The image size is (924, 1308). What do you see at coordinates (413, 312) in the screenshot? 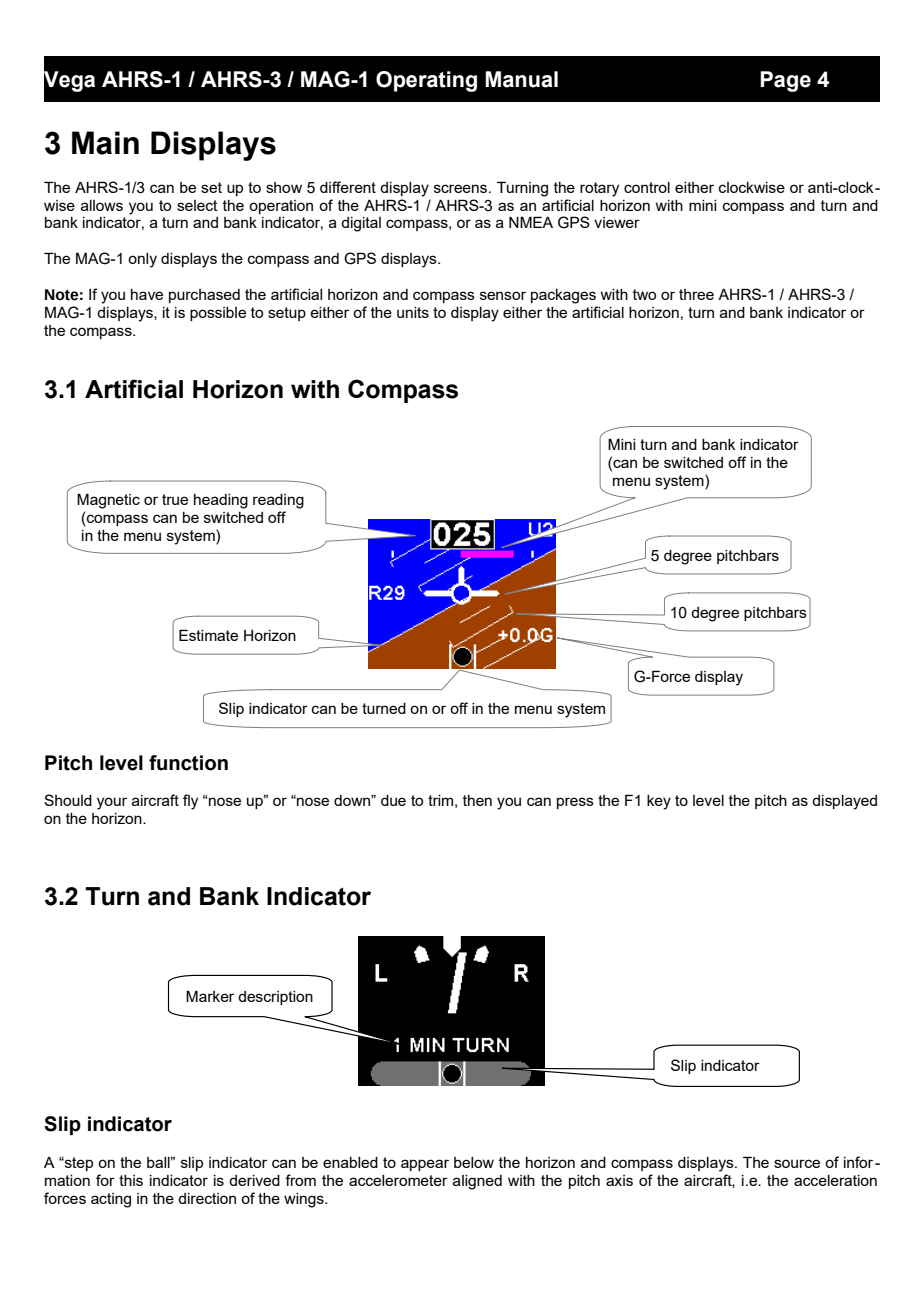
I see `units` at bounding box center [413, 312].
